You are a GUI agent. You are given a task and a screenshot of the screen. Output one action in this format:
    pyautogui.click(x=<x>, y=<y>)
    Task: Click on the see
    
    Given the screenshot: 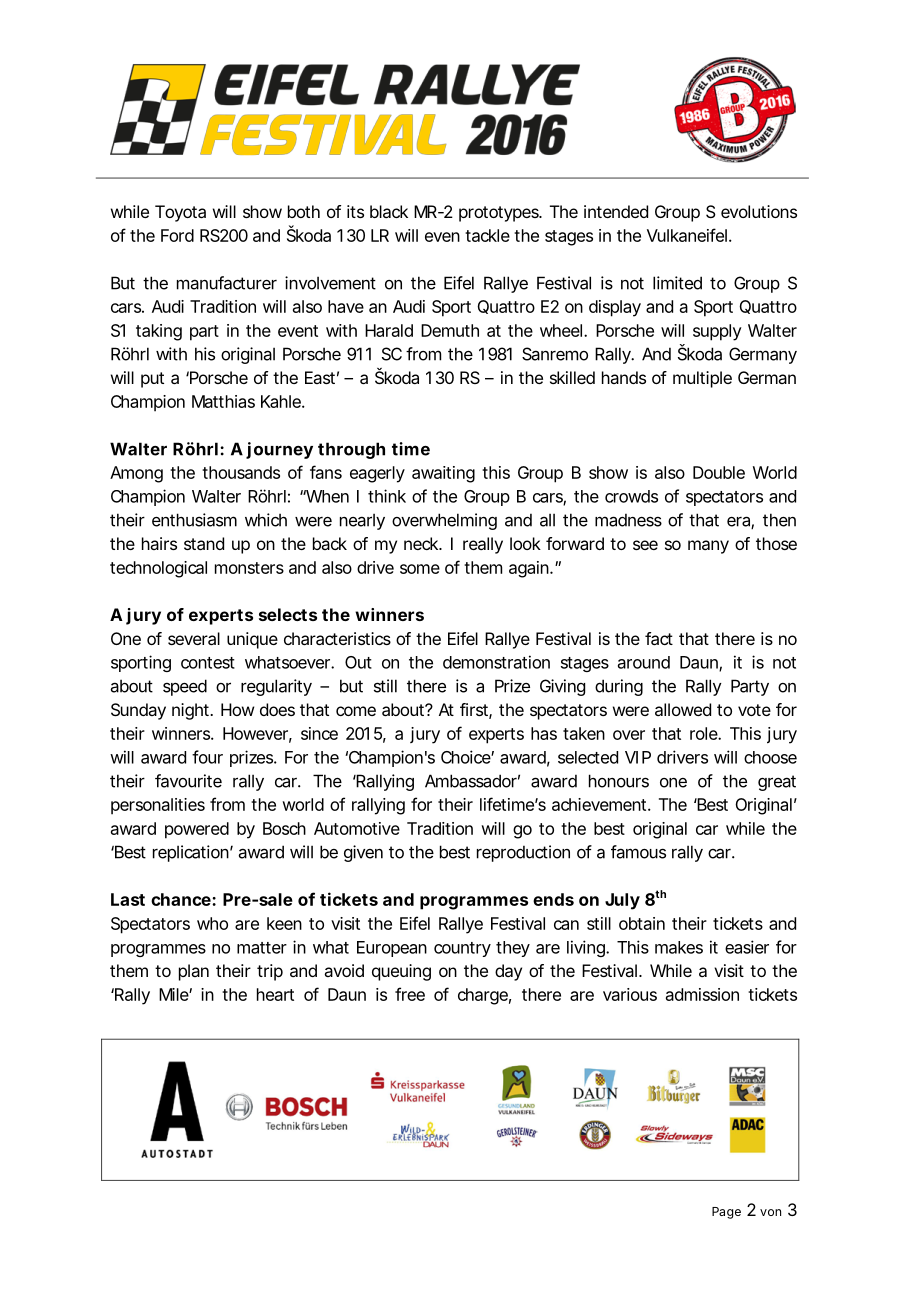 What is the action you would take?
    pyautogui.click(x=645, y=545)
